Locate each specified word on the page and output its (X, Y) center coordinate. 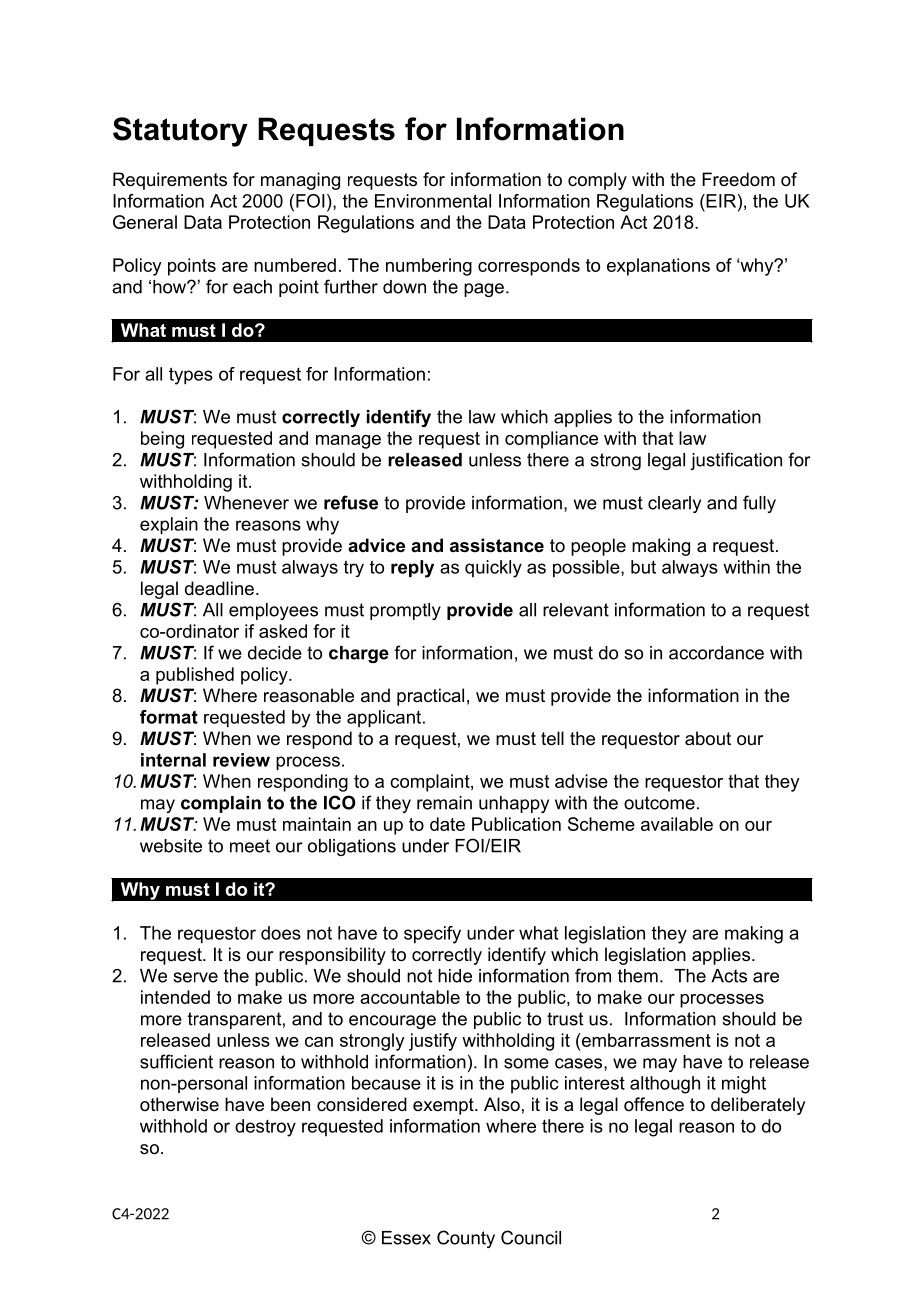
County (466, 1239)
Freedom (738, 179)
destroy (265, 1128)
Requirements (170, 181)
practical (430, 697)
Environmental (433, 201)
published (195, 676)
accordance (716, 653)
